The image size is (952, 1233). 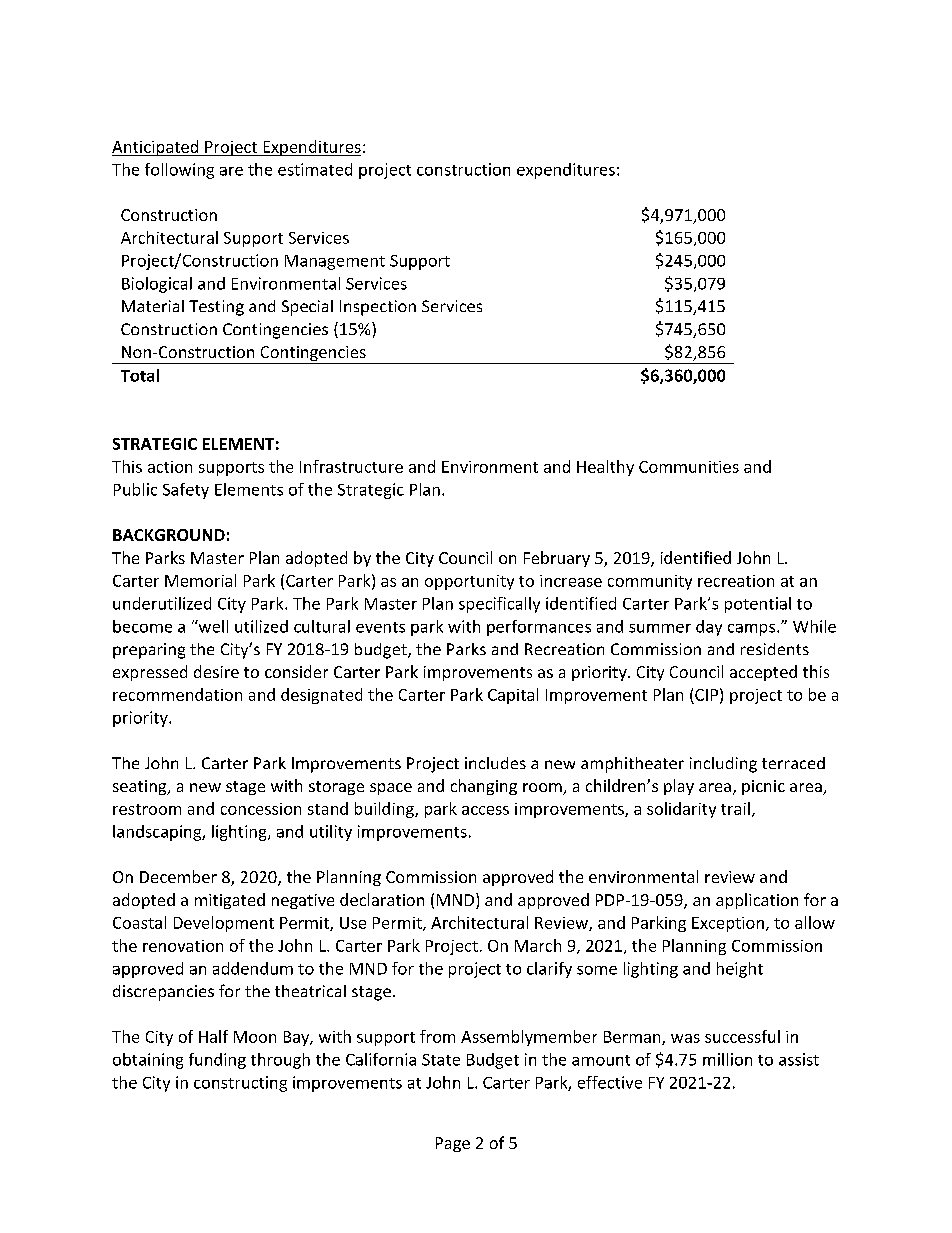 What do you see at coordinates (351, 466) in the screenshot?
I see `Infrastructure` at bounding box center [351, 466].
